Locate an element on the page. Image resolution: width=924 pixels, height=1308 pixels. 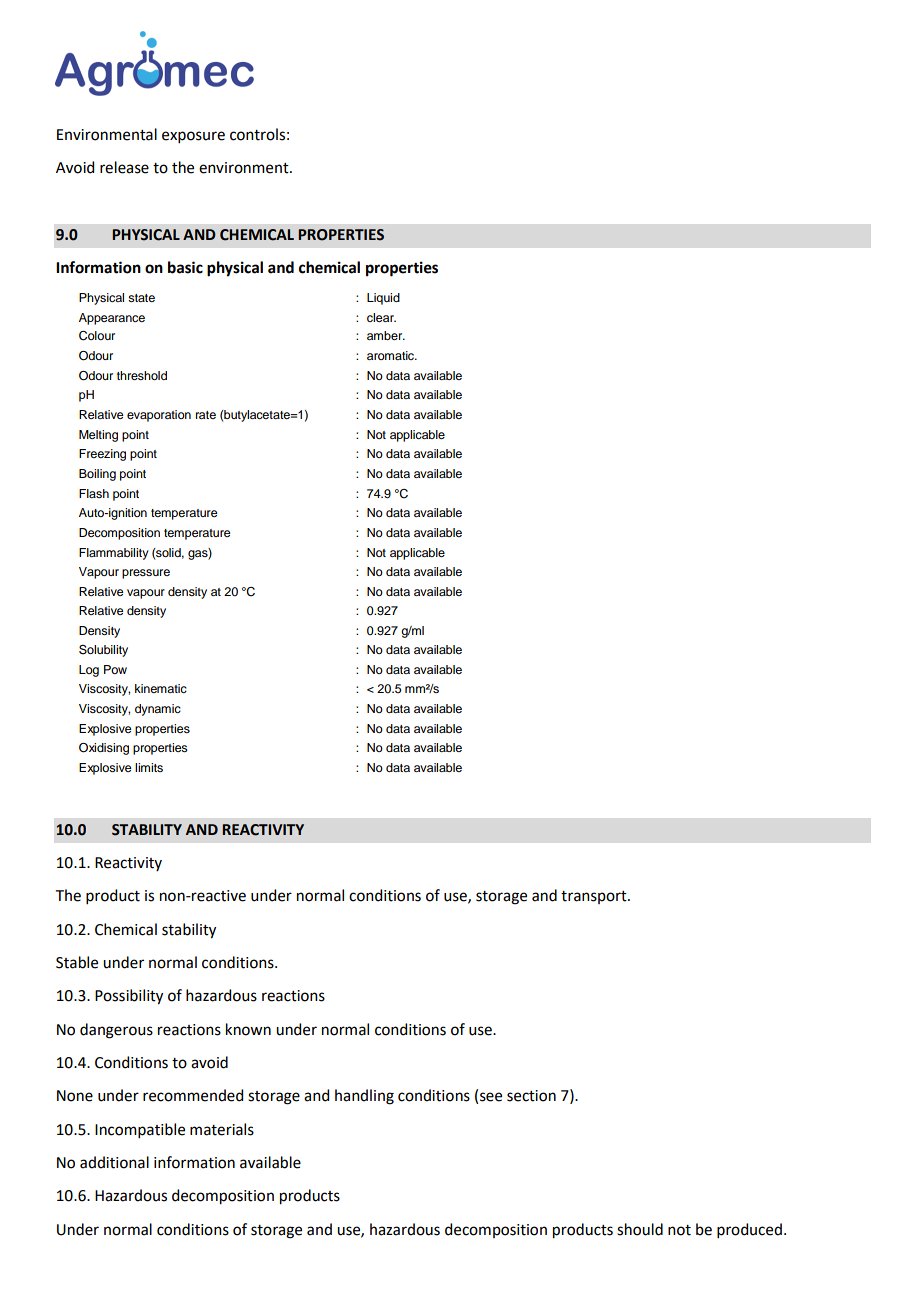
transport is located at coordinates (595, 897).
